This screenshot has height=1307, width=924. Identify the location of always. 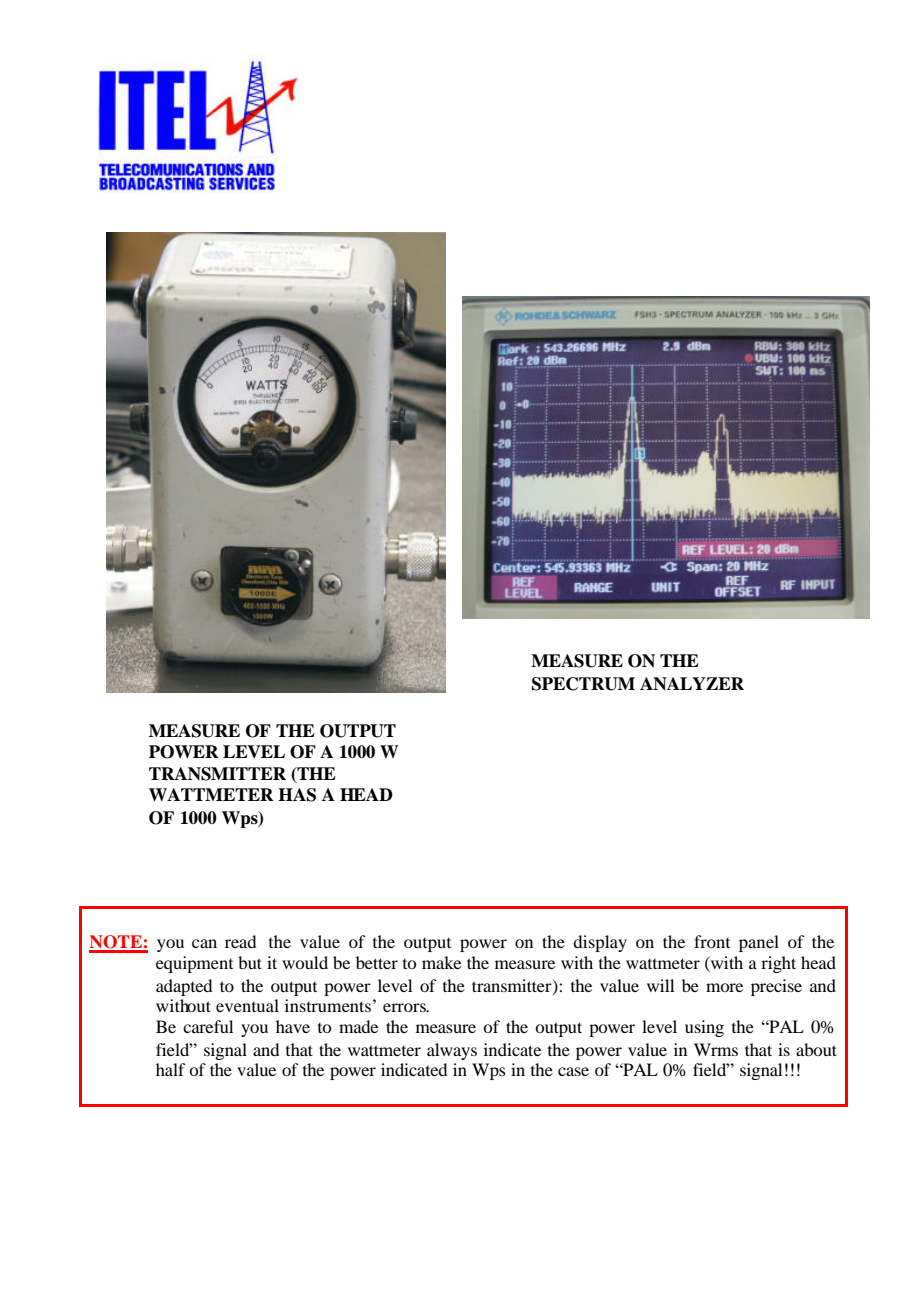
(452, 1051).
